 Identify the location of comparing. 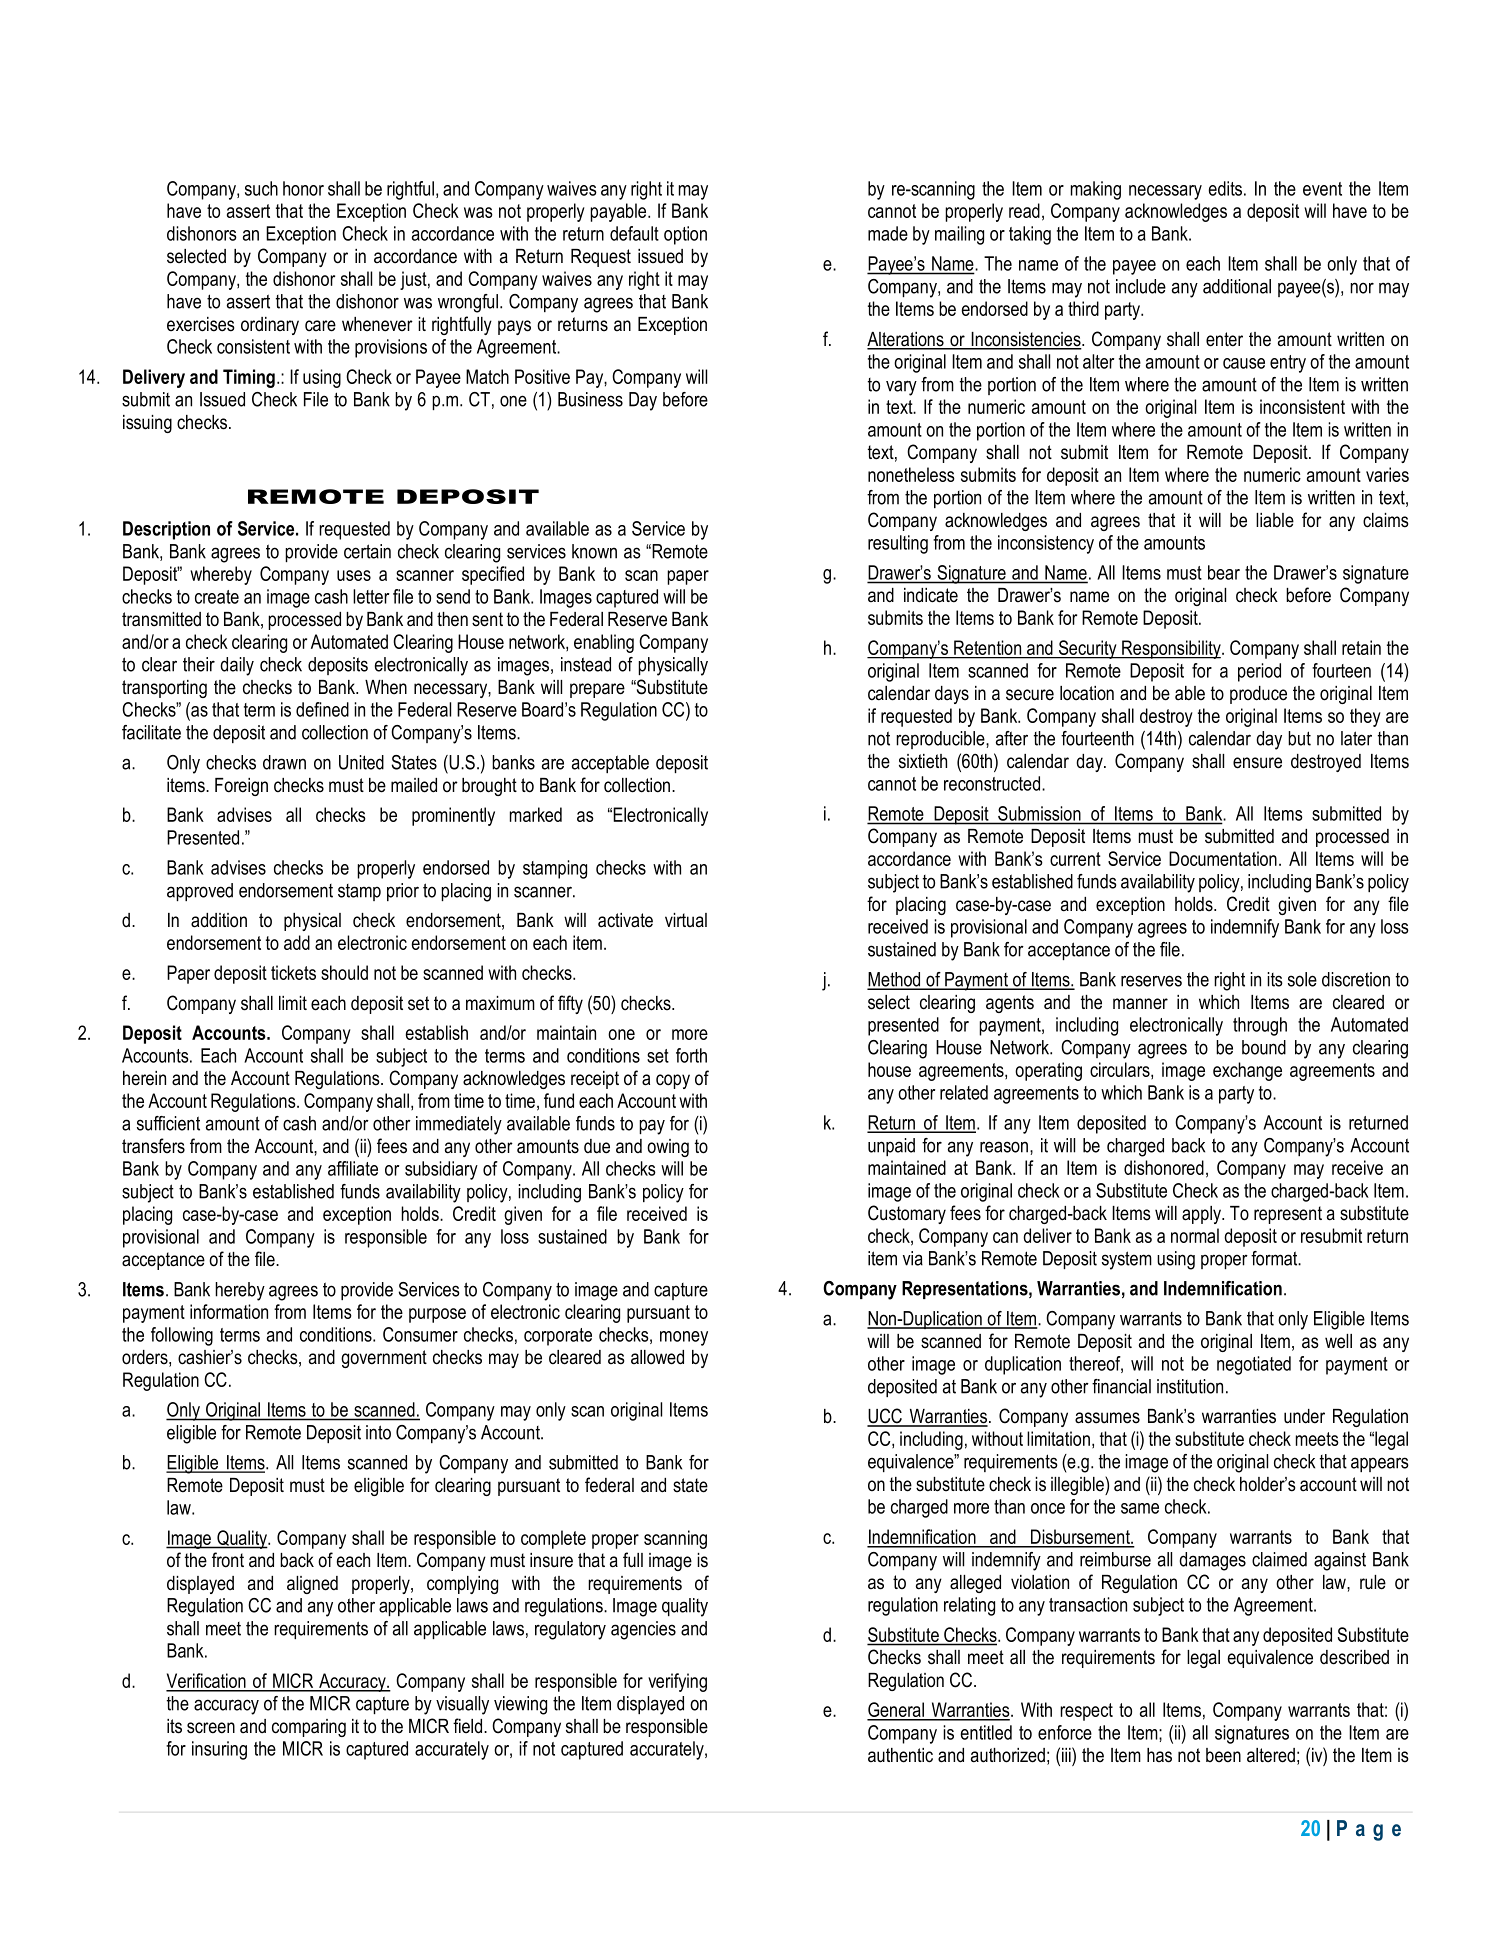
(309, 1728).
